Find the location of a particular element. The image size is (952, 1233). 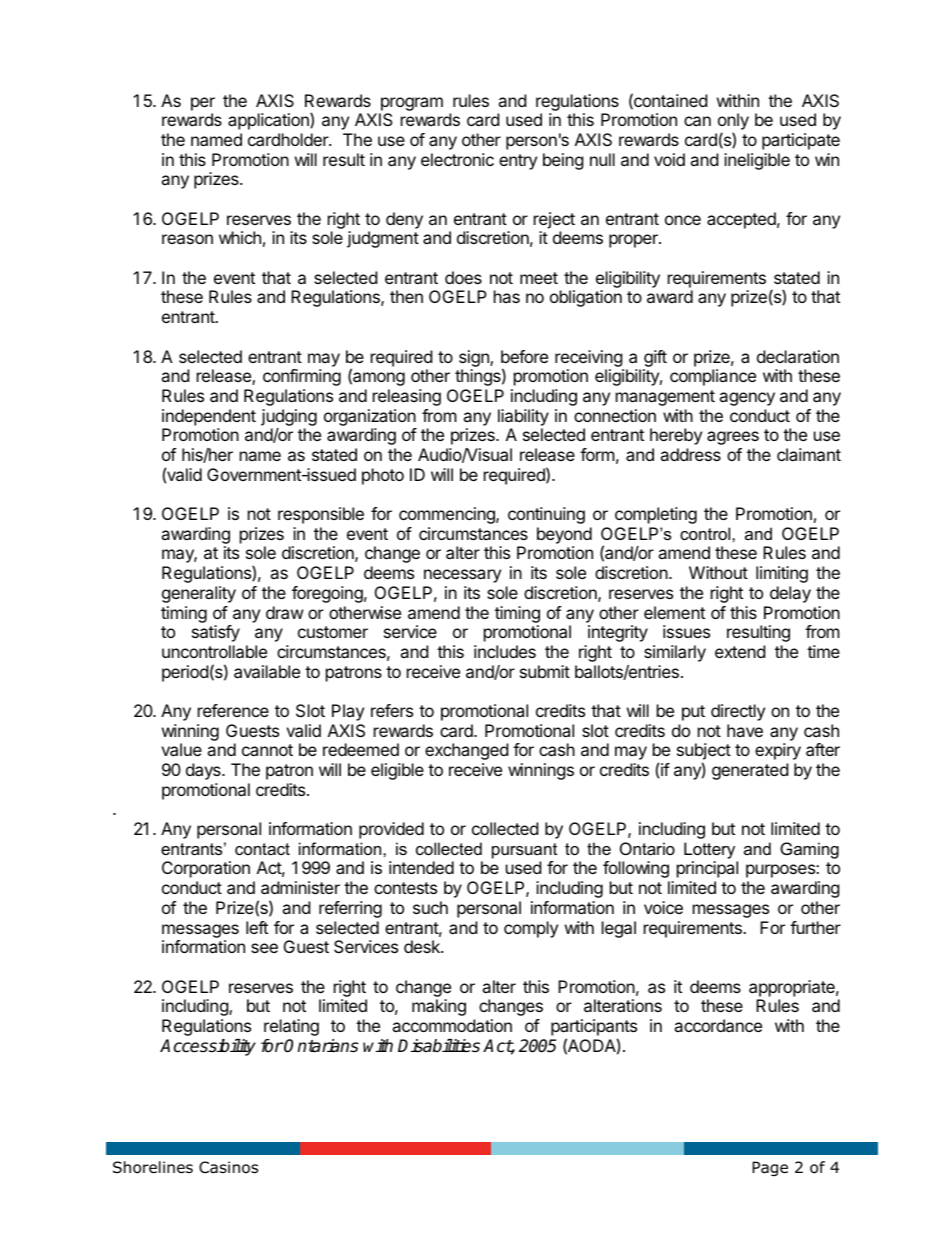

extend is located at coordinates (740, 651).
